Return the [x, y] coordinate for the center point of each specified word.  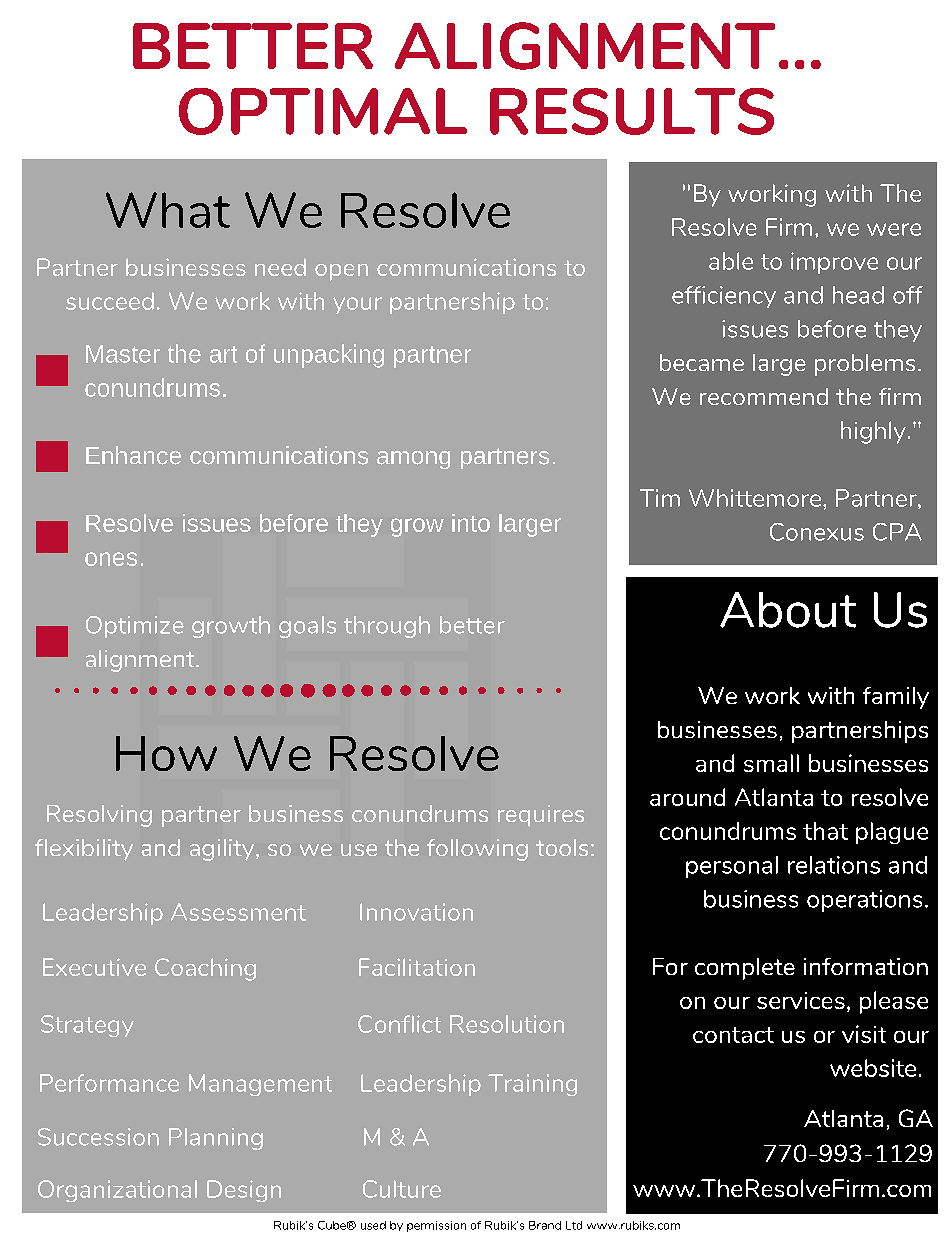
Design [244, 1191]
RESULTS [632, 111]
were [894, 229]
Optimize [135, 627]
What [168, 210]
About [788, 610]
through [387, 627]
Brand [545, 1225]
